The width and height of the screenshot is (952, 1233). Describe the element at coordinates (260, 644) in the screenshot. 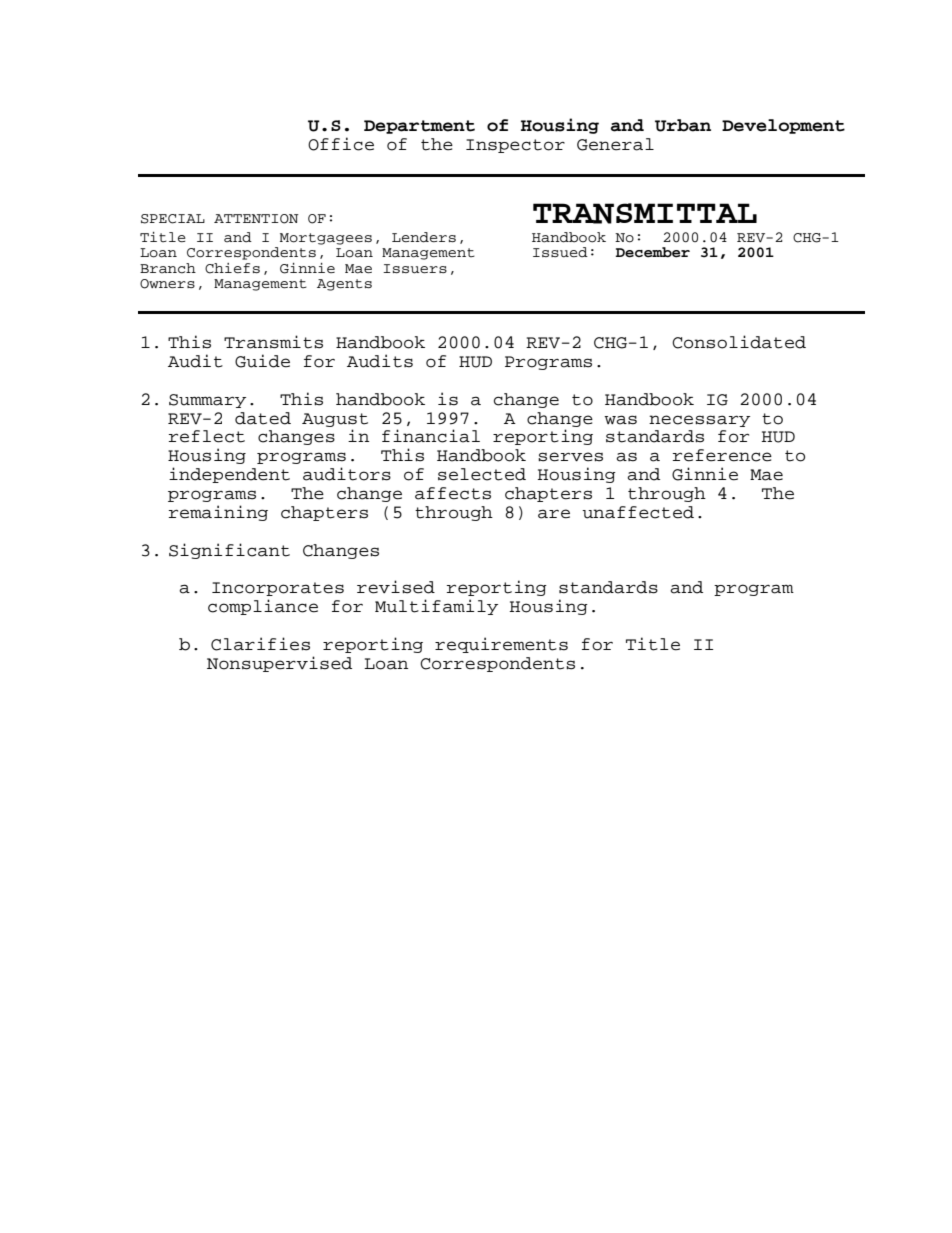

I see `Clarifies` at that location.
